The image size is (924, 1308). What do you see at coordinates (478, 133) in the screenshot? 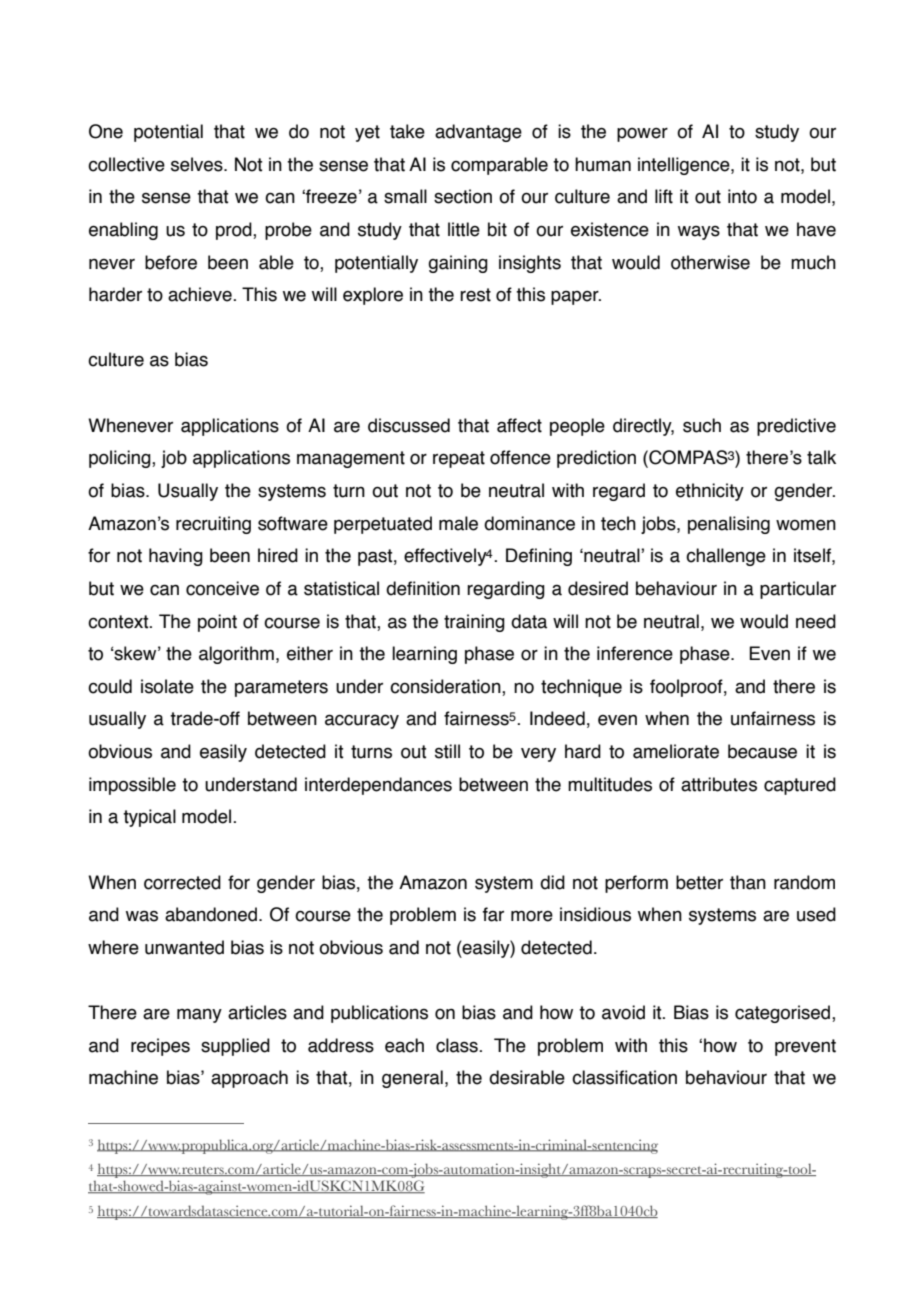
I see `advantage` at bounding box center [478, 133].
